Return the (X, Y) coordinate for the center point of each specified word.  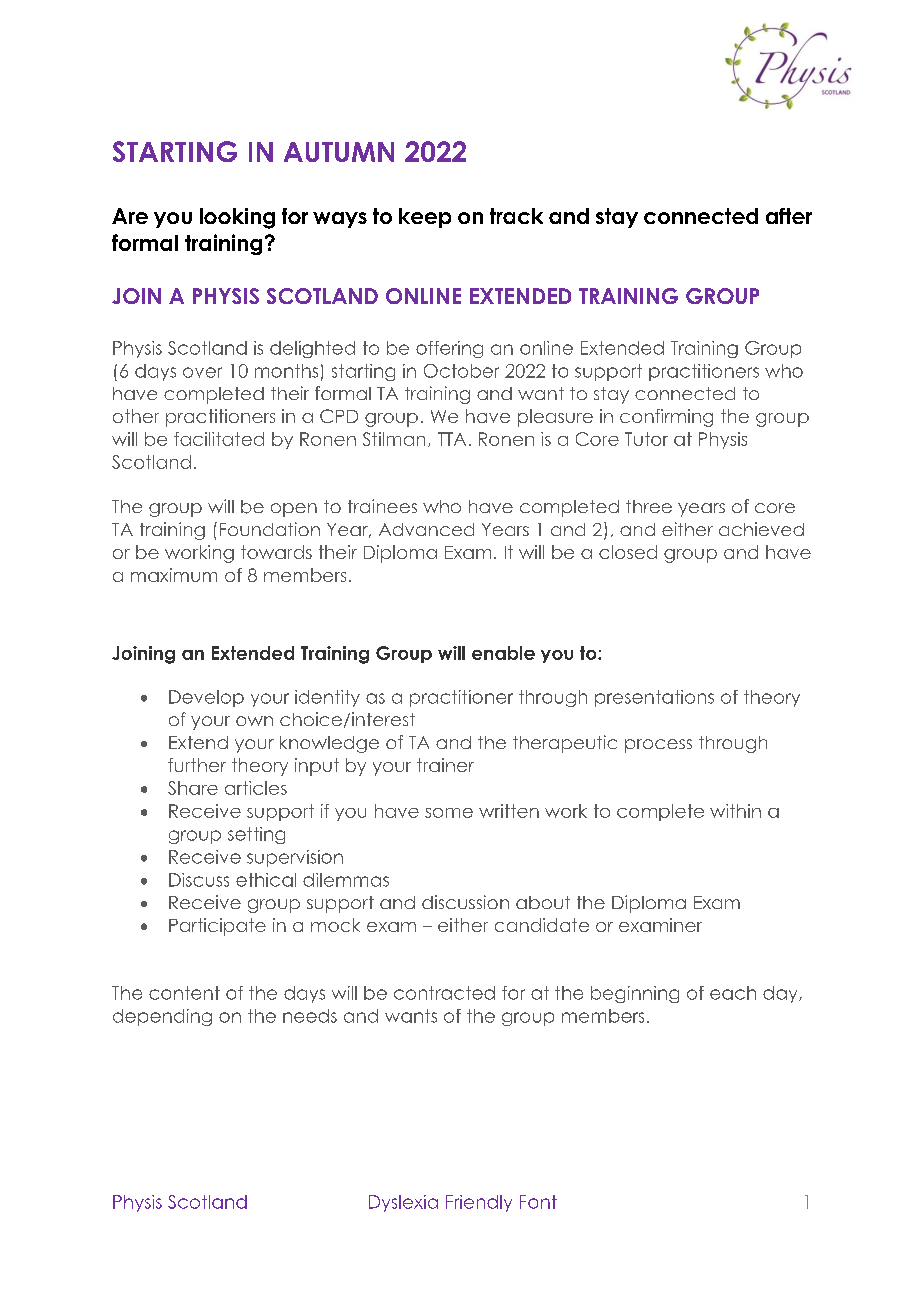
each (733, 993)
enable (503, 653)
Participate (217, 927)
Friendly (479, 1203)
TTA (452, 439)
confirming (666, 418)
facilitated (219, 439)
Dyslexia (403, 1203)
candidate (542, 925)
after (789, 216)
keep (425, 218)
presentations (654, 698)
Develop (206, 698)
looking (237, 218)
